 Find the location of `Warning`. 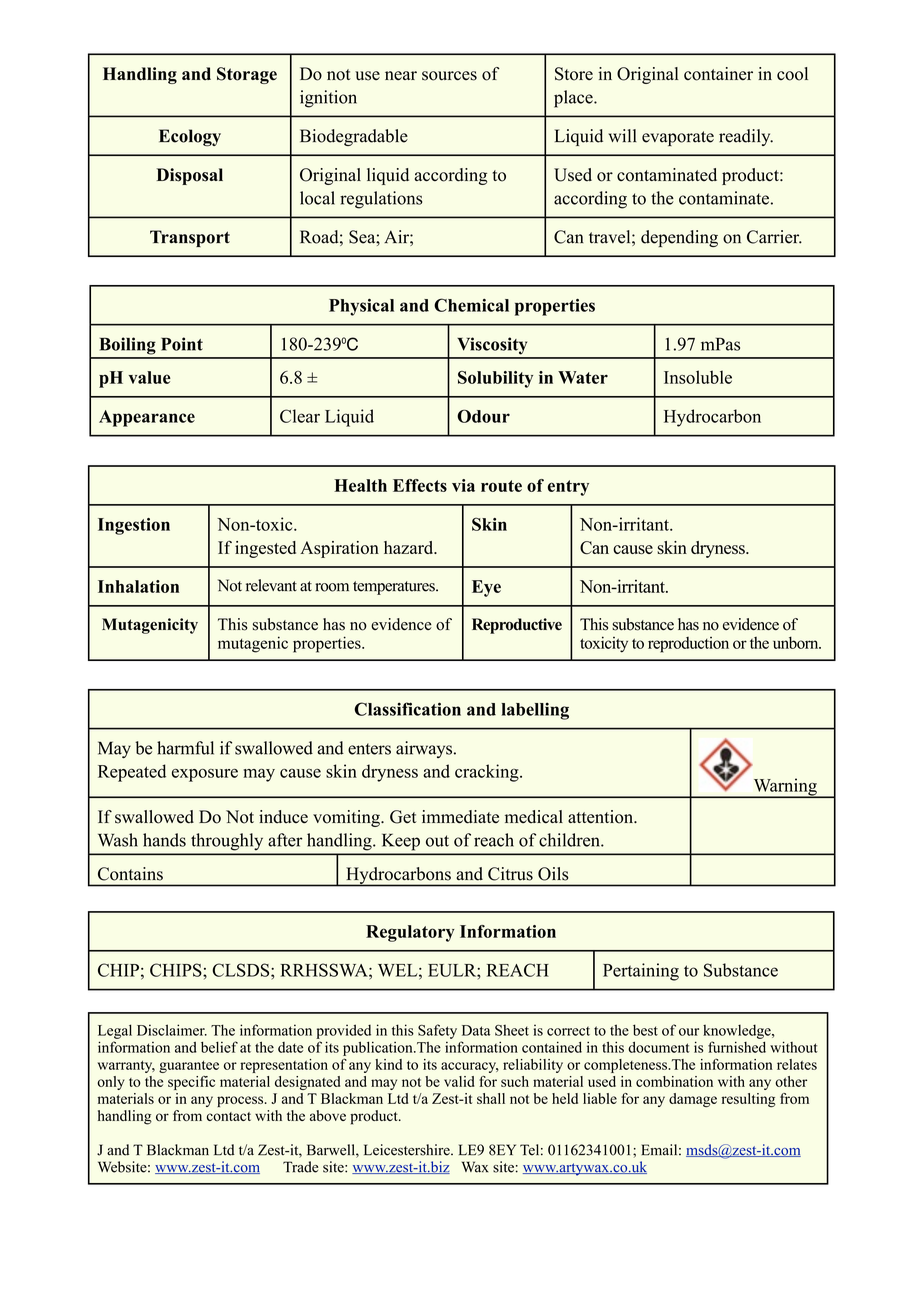

Warning is located at coordinates (785, 788).
